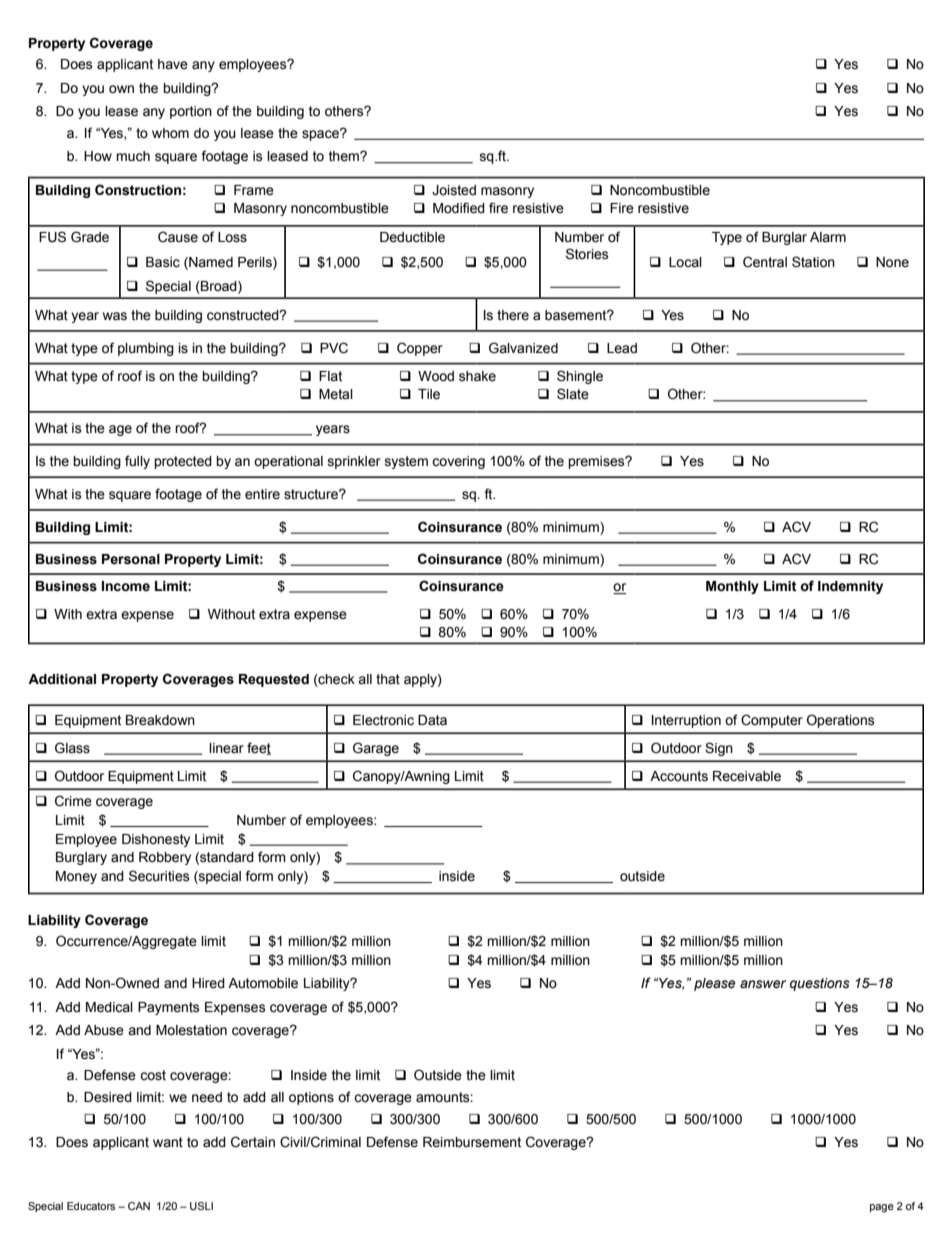 The width and height of the screenshot is (952, 1233). I want to click on Securities, so click(159, 876).
